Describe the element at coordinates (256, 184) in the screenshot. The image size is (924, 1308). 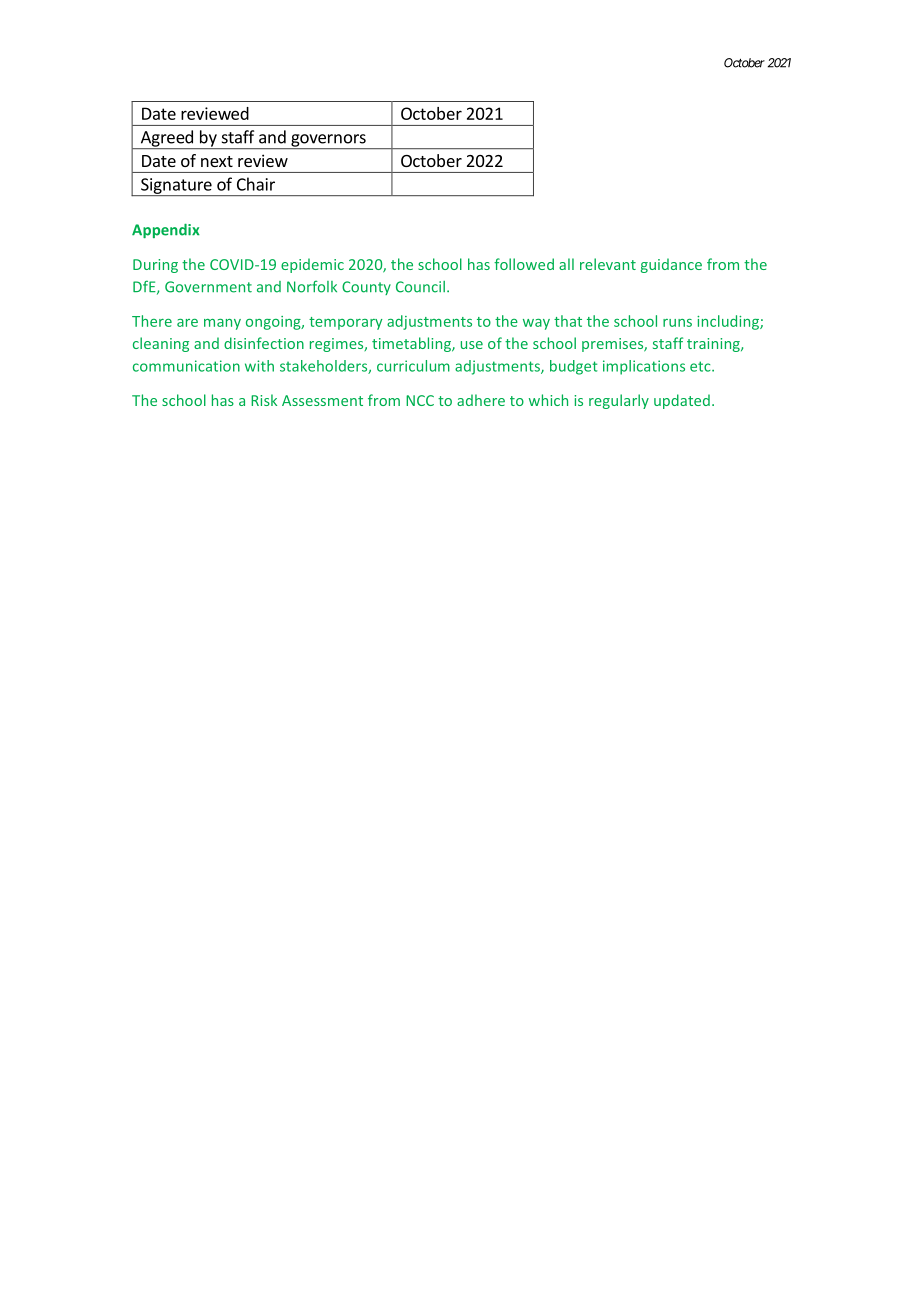
I see `Chair` at that location.
